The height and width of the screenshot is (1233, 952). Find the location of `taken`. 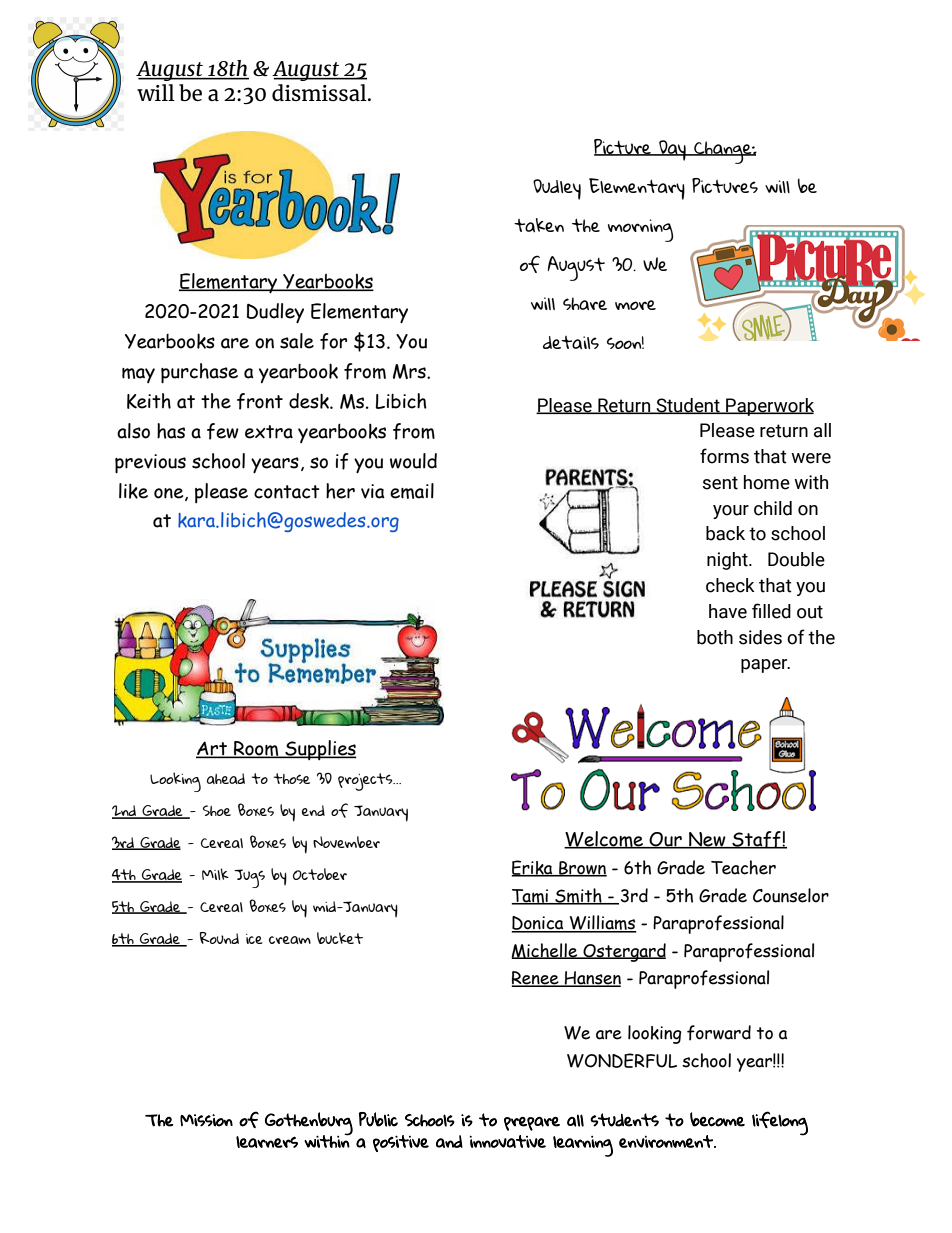

taken is located at coordinates (539, 225).
